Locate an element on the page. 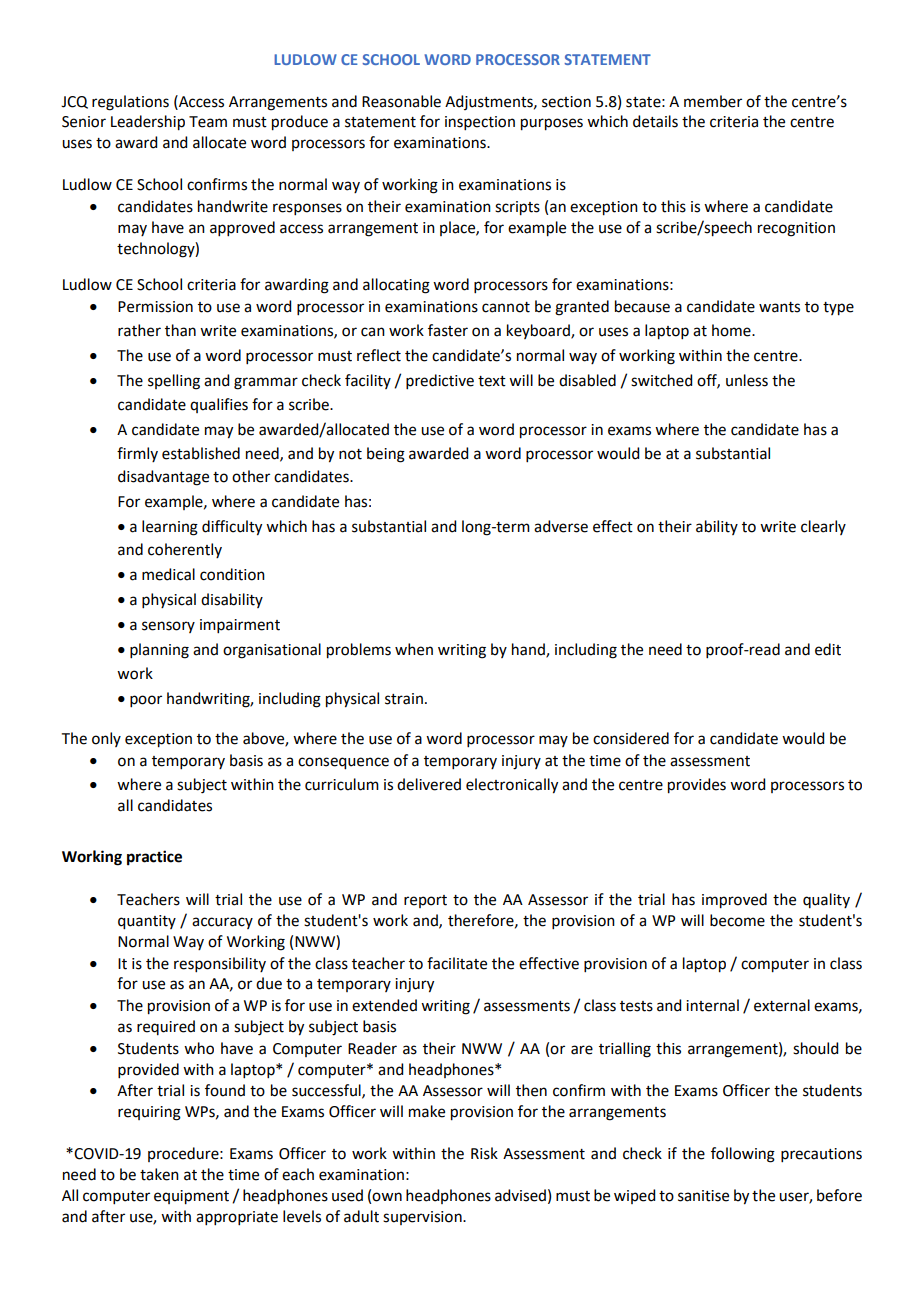 This image has width=924, height=1309. taken is located at coordinates (159, 1174).
